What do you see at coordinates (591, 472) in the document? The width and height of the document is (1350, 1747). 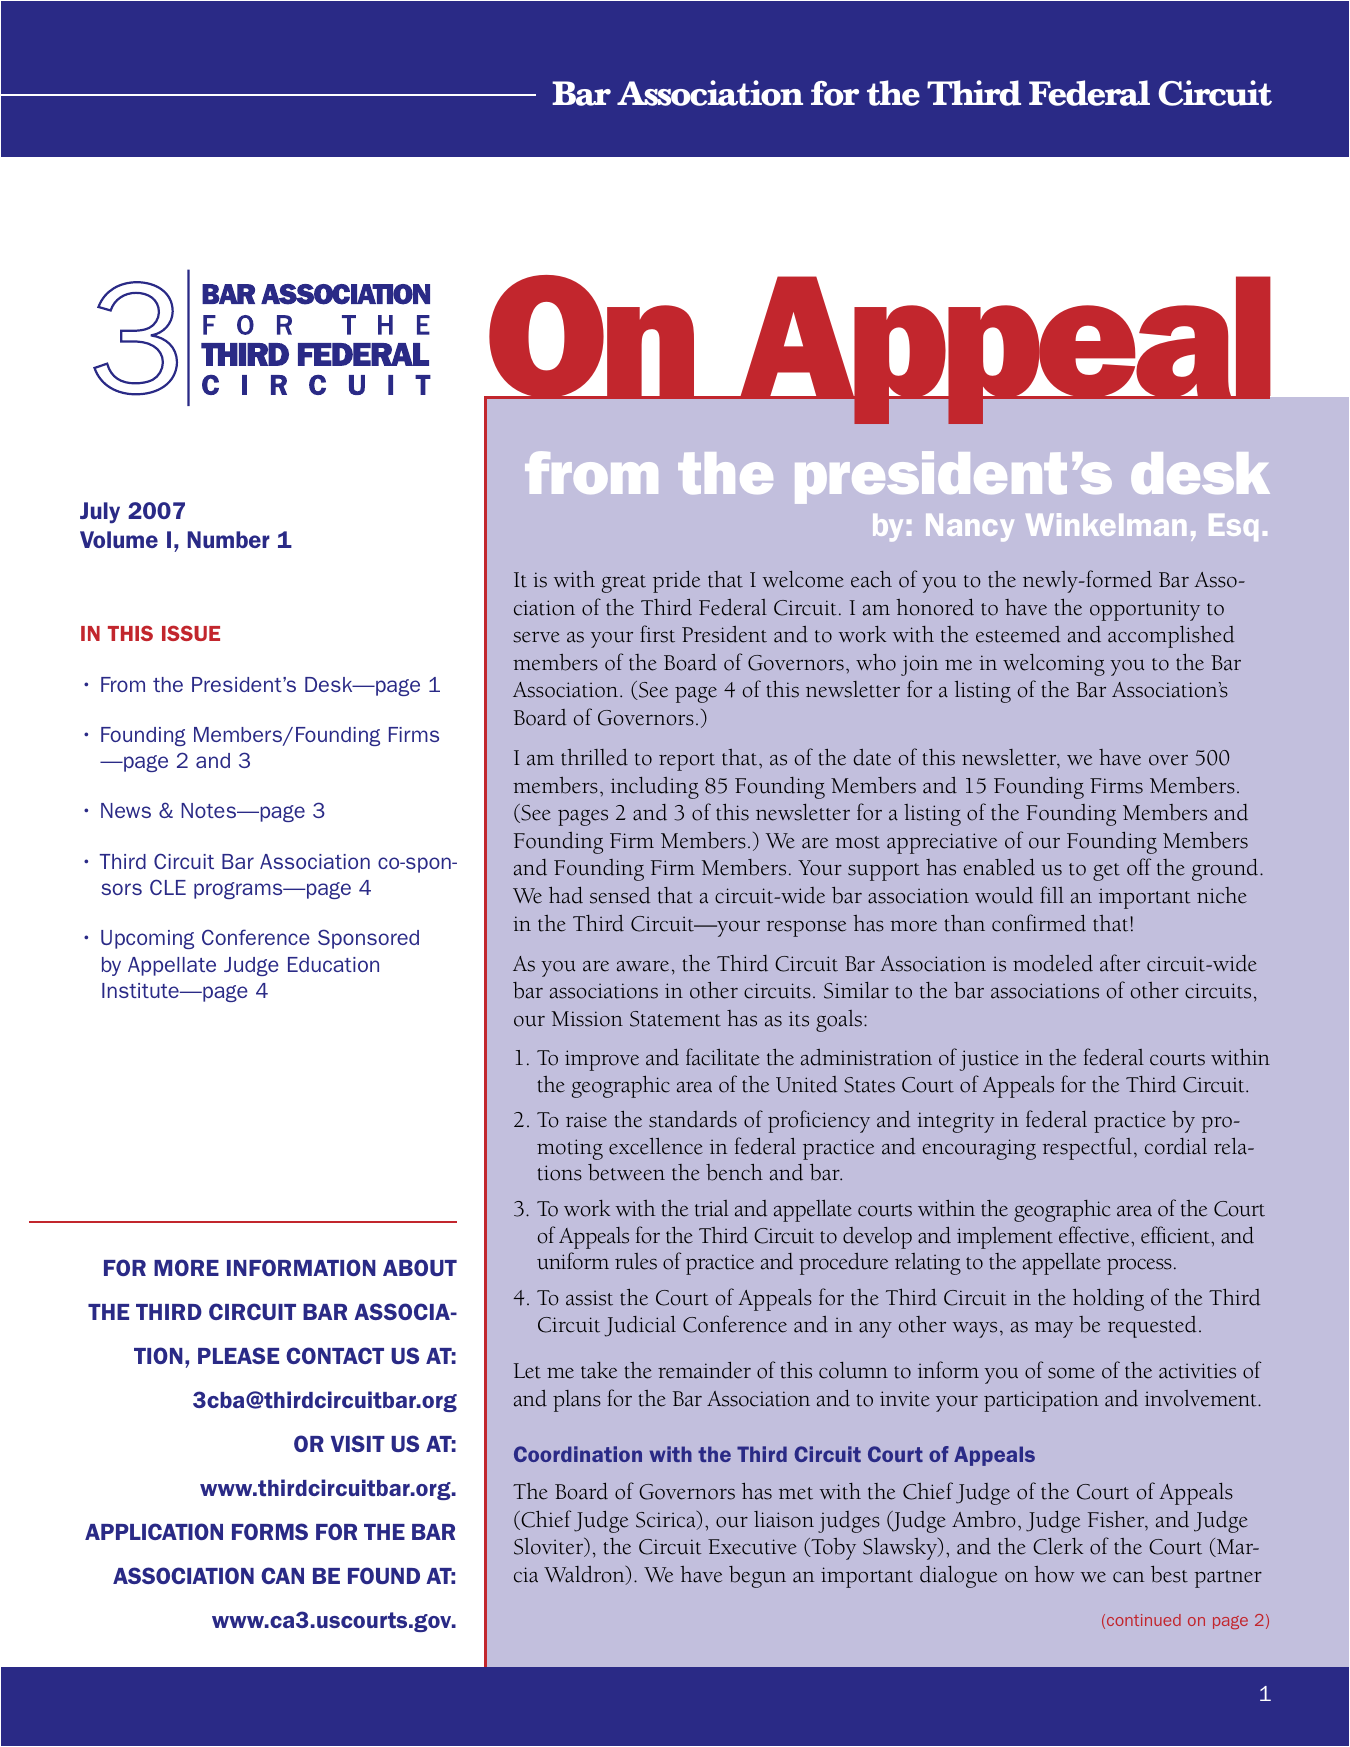 I see `from` at bounding box center [591, 472].
